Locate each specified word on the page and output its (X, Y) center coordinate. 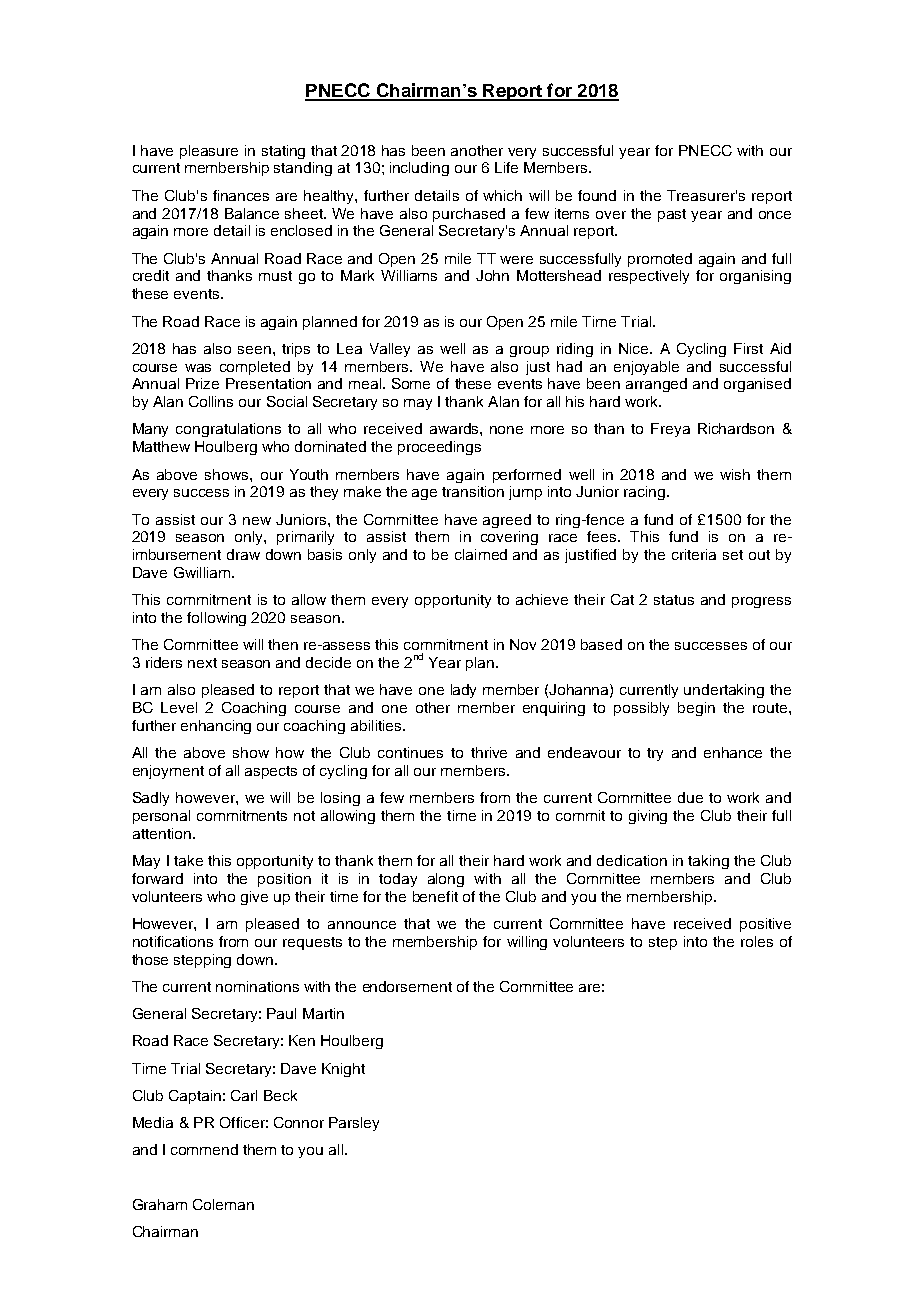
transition (473, 491)
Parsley (354, 1124)
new (257, 521)
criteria (694, 554)
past (672, 215)
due (690, 797)
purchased (469, 215)
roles (757, 941)
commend (204, 1149)
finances (241, 195)
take (188, 860)
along (446, 880)
